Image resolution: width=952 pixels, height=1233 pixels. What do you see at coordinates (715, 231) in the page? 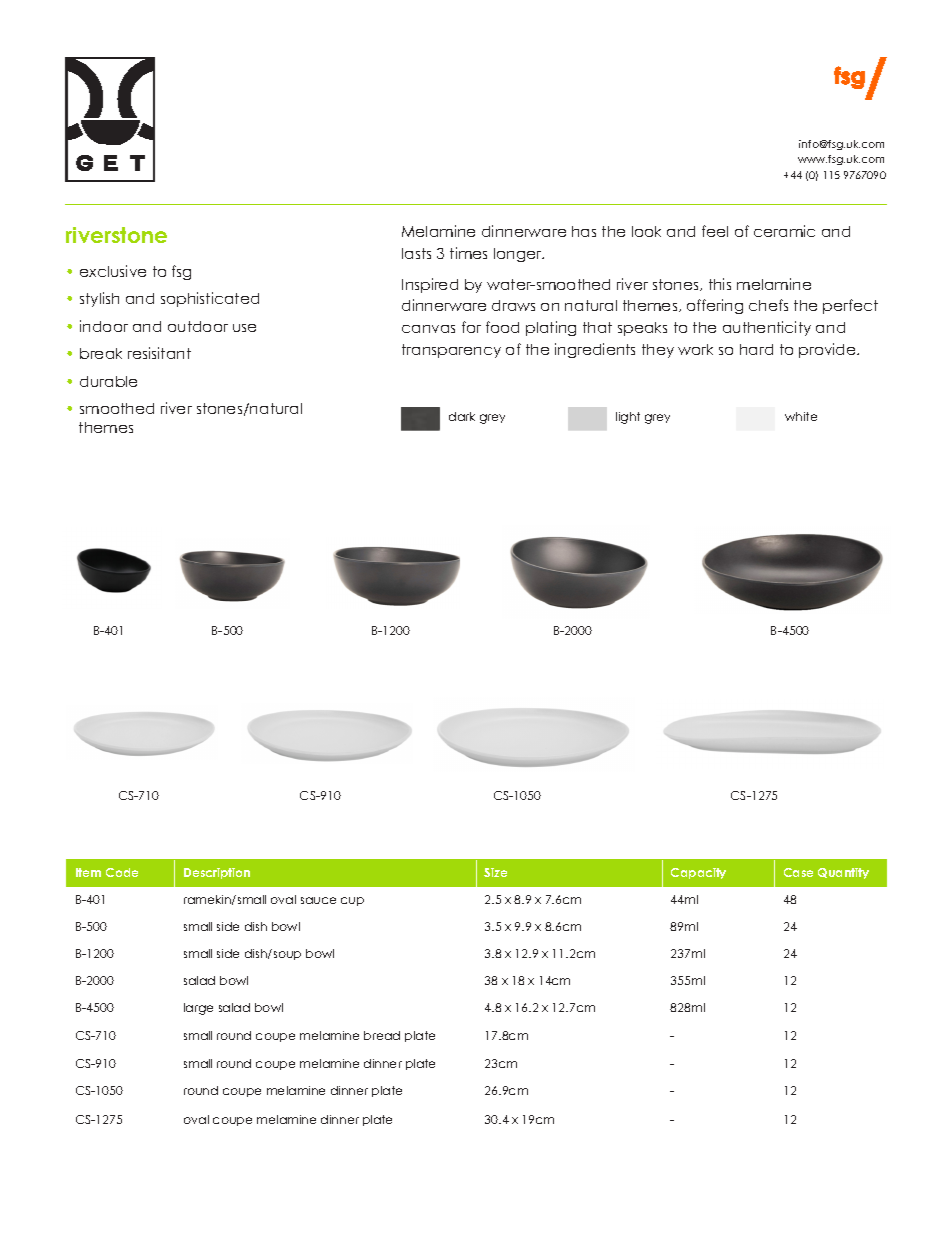
I see `feel` at bounding box center [715, 231].
